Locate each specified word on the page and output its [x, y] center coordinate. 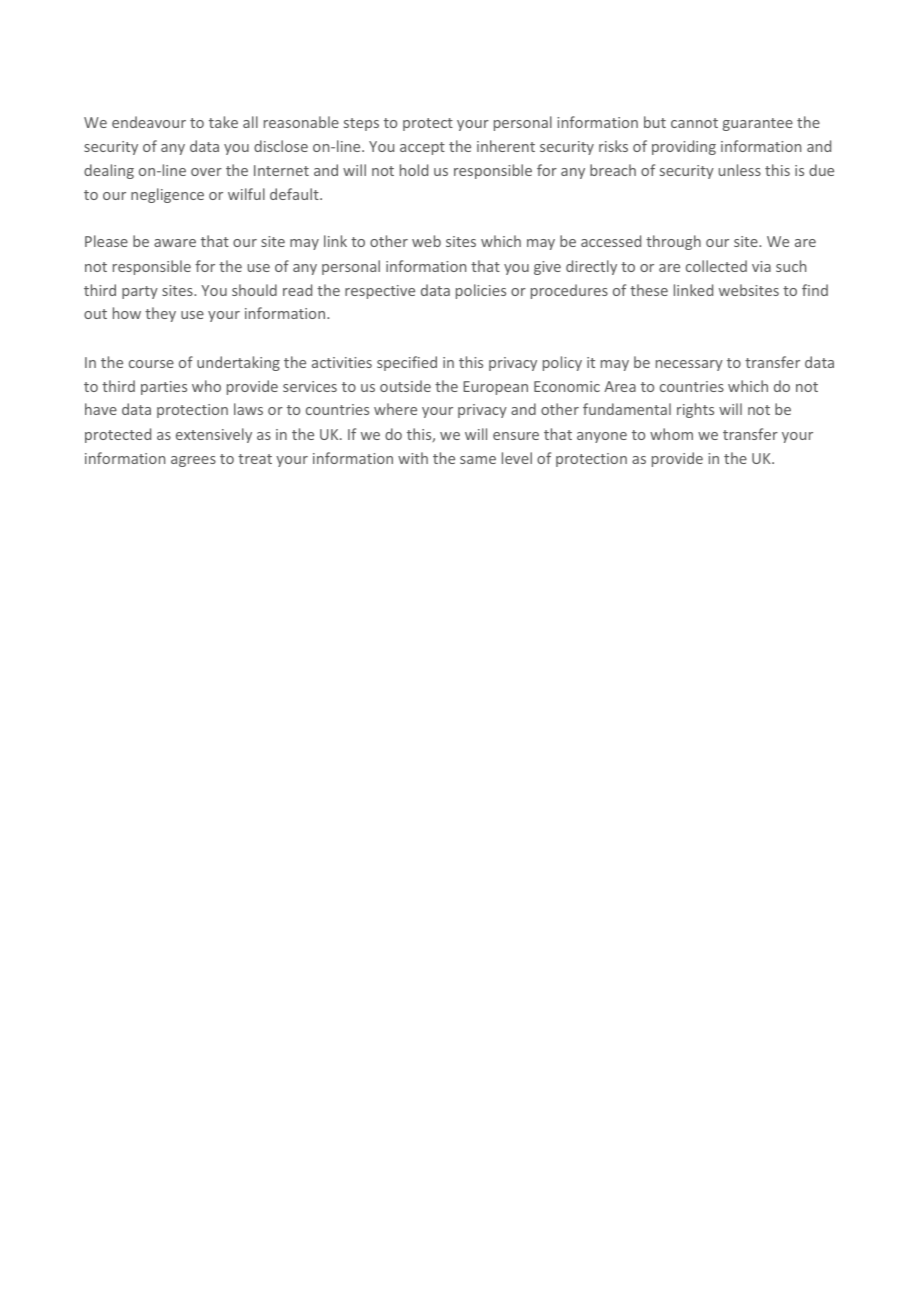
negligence [167, 195]
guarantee [758, 124]
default [295, 194]
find [815, 290]
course [151, 364]
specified [407, 363]
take [223, 122]
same [478, 460]
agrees [193, 461]
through [673, 242]
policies [481, 291]
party [140, 292]
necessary [689, 365]
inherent [506, 146]
